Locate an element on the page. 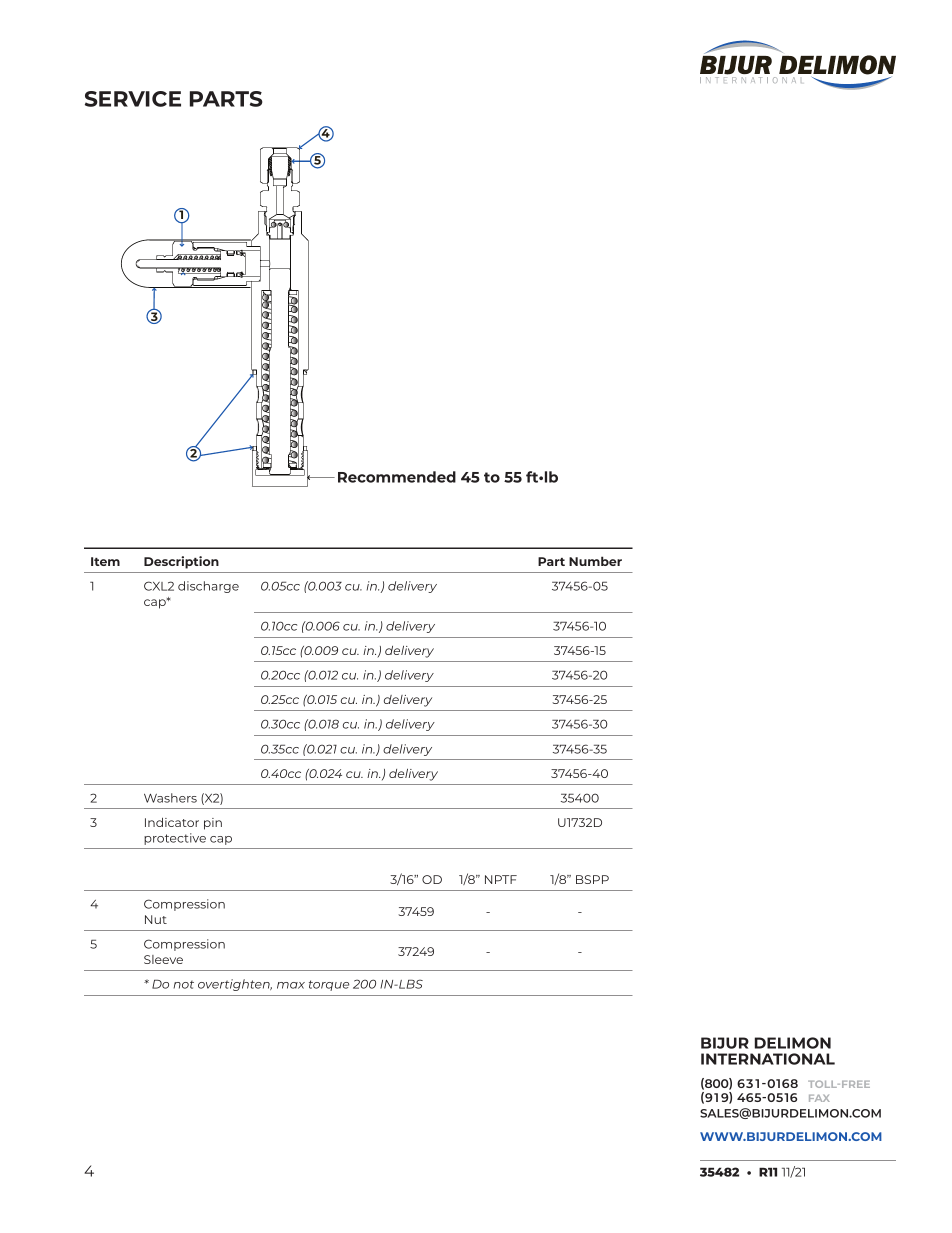 Image resolution: width=952 pixels, height=1233 pixels. Recommended is located at coordinates (397, 477).
